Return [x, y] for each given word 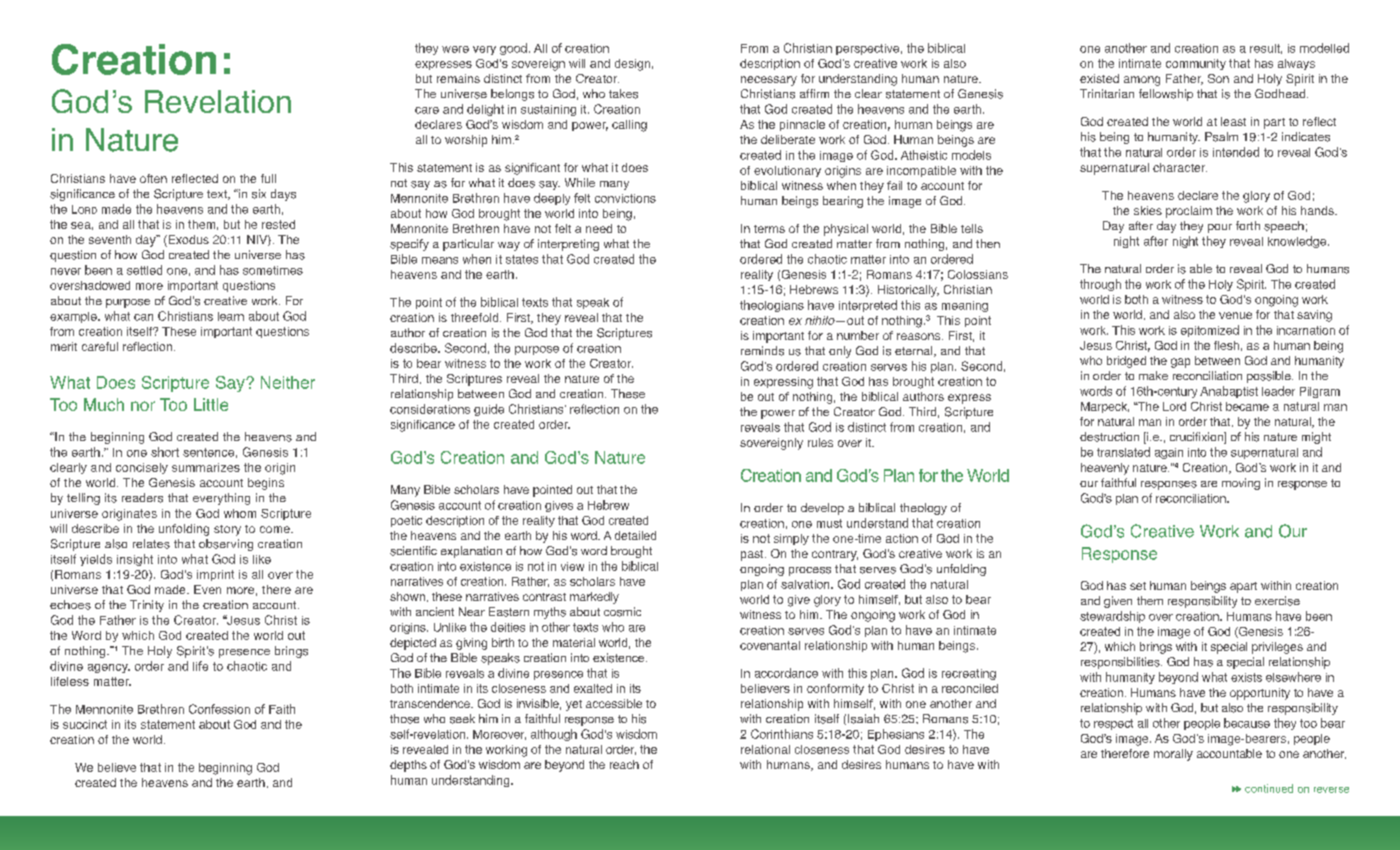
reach [624, 764]
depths [408, 766]
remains [458, 78]
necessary [769, 81]
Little [211, 404]
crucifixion [1197, 438]
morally [1173, 755]
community [1196, 64]
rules [820, 442]
